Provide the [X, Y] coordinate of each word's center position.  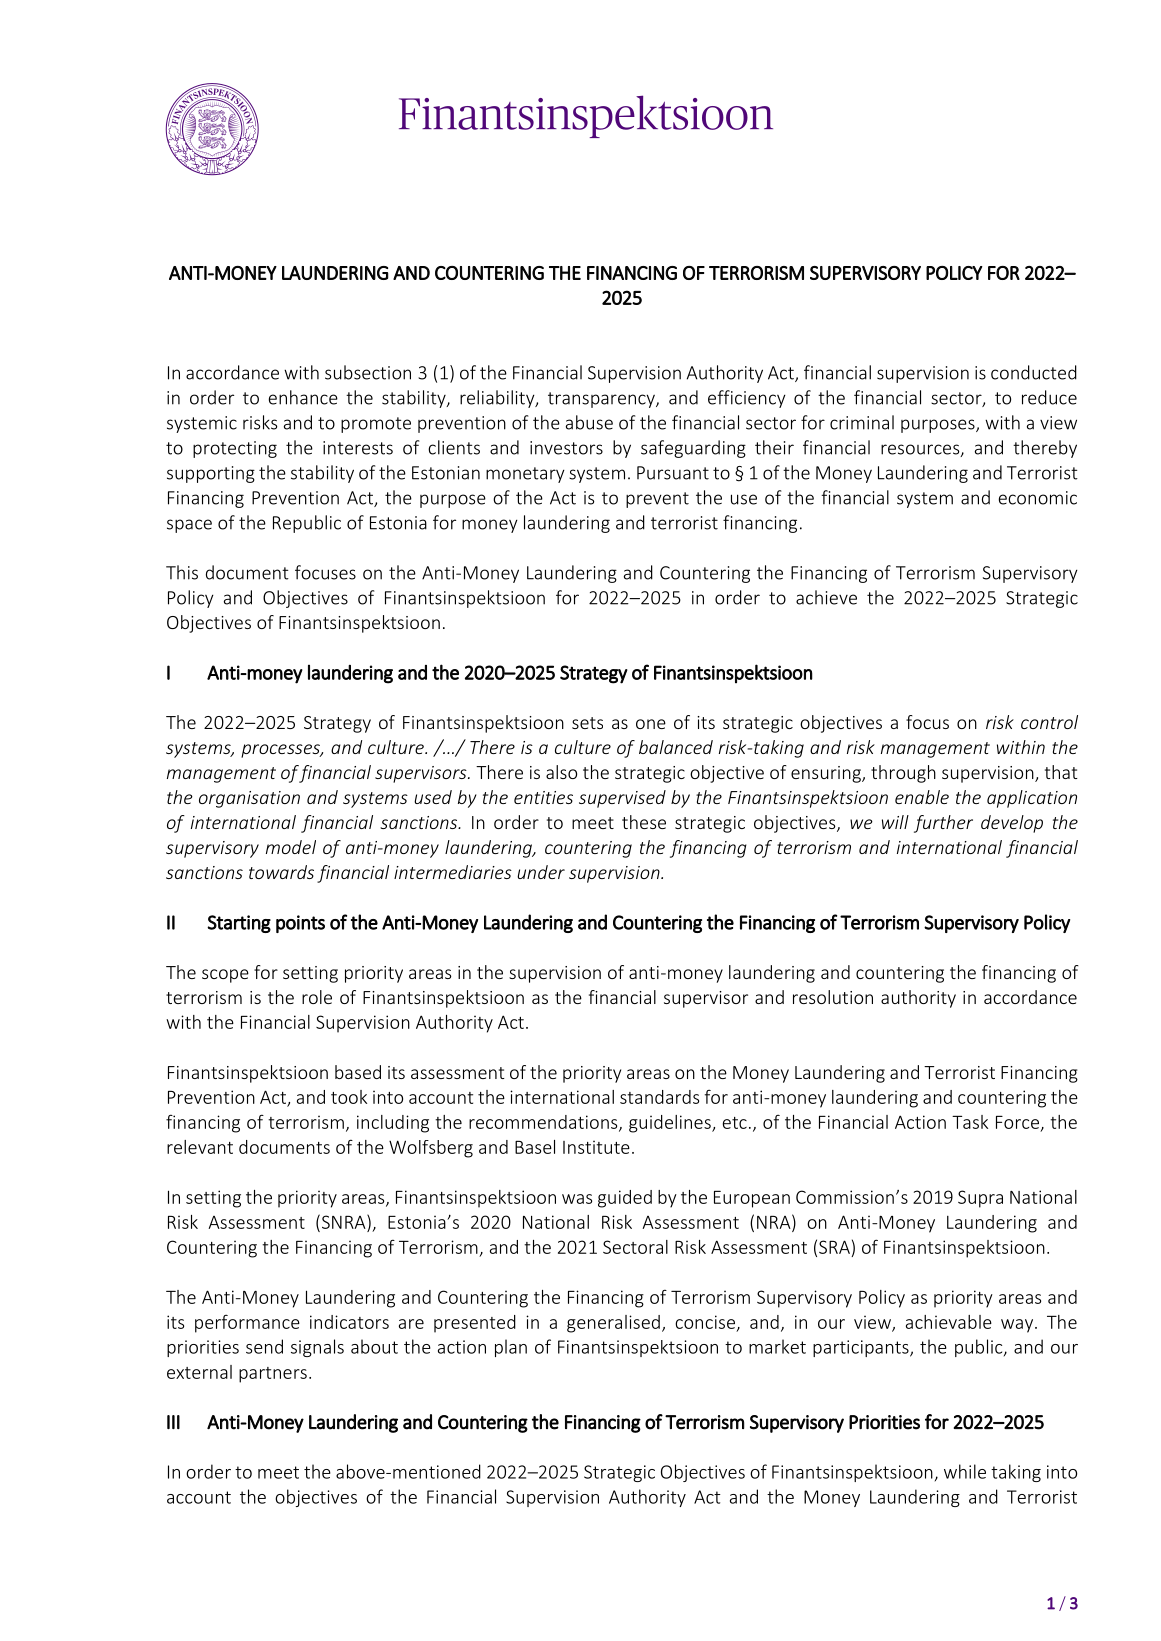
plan [511, 1348]
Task [970, 1122]
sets [587, 723]
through [903, 774]
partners [273, 1375]
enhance [303, 397]
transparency [602, 400]
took [349, 1097]
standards [659, 1097]
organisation [249, 799]
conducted [1034, 372]
